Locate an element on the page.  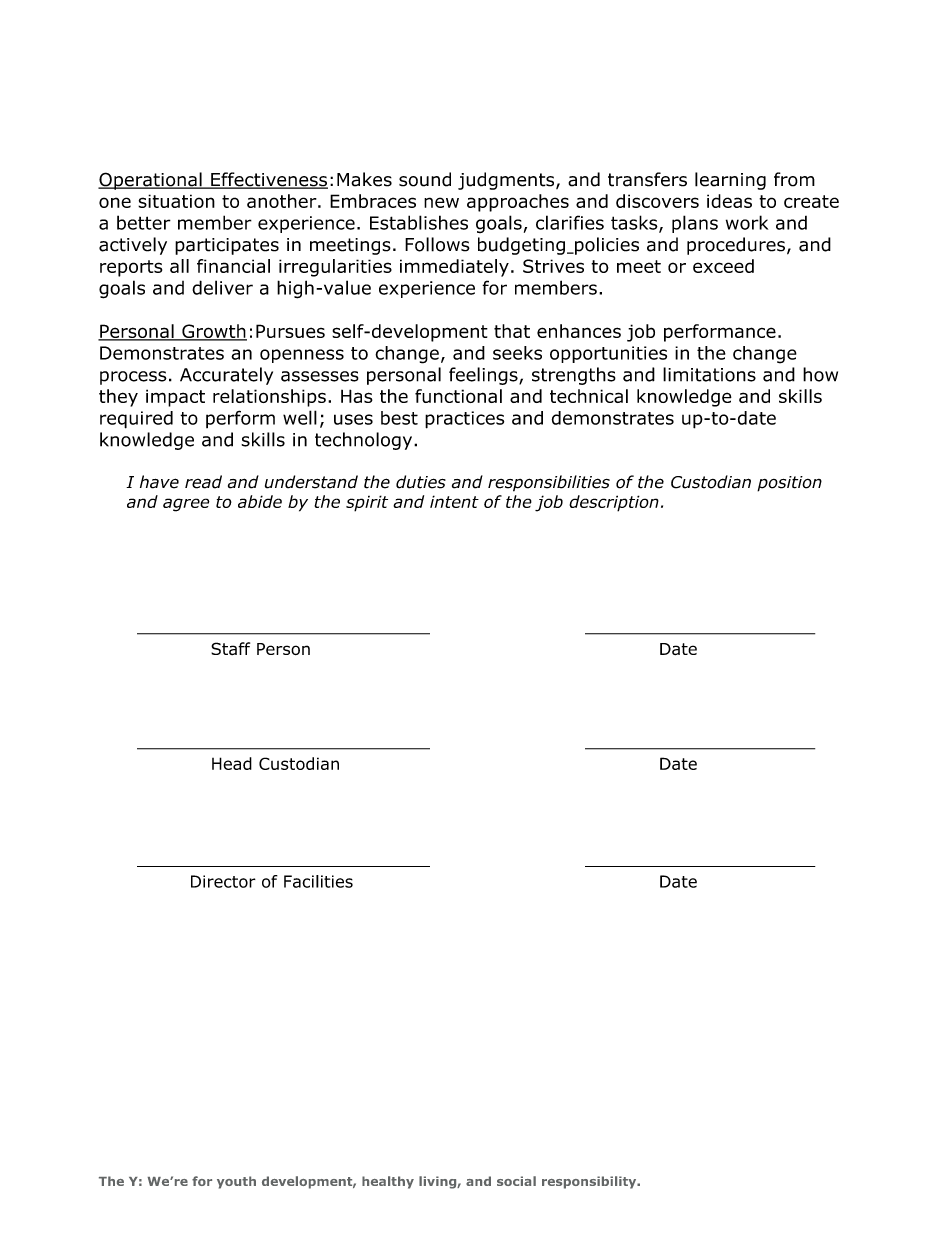
Director is located at coordinates (223, 881).
